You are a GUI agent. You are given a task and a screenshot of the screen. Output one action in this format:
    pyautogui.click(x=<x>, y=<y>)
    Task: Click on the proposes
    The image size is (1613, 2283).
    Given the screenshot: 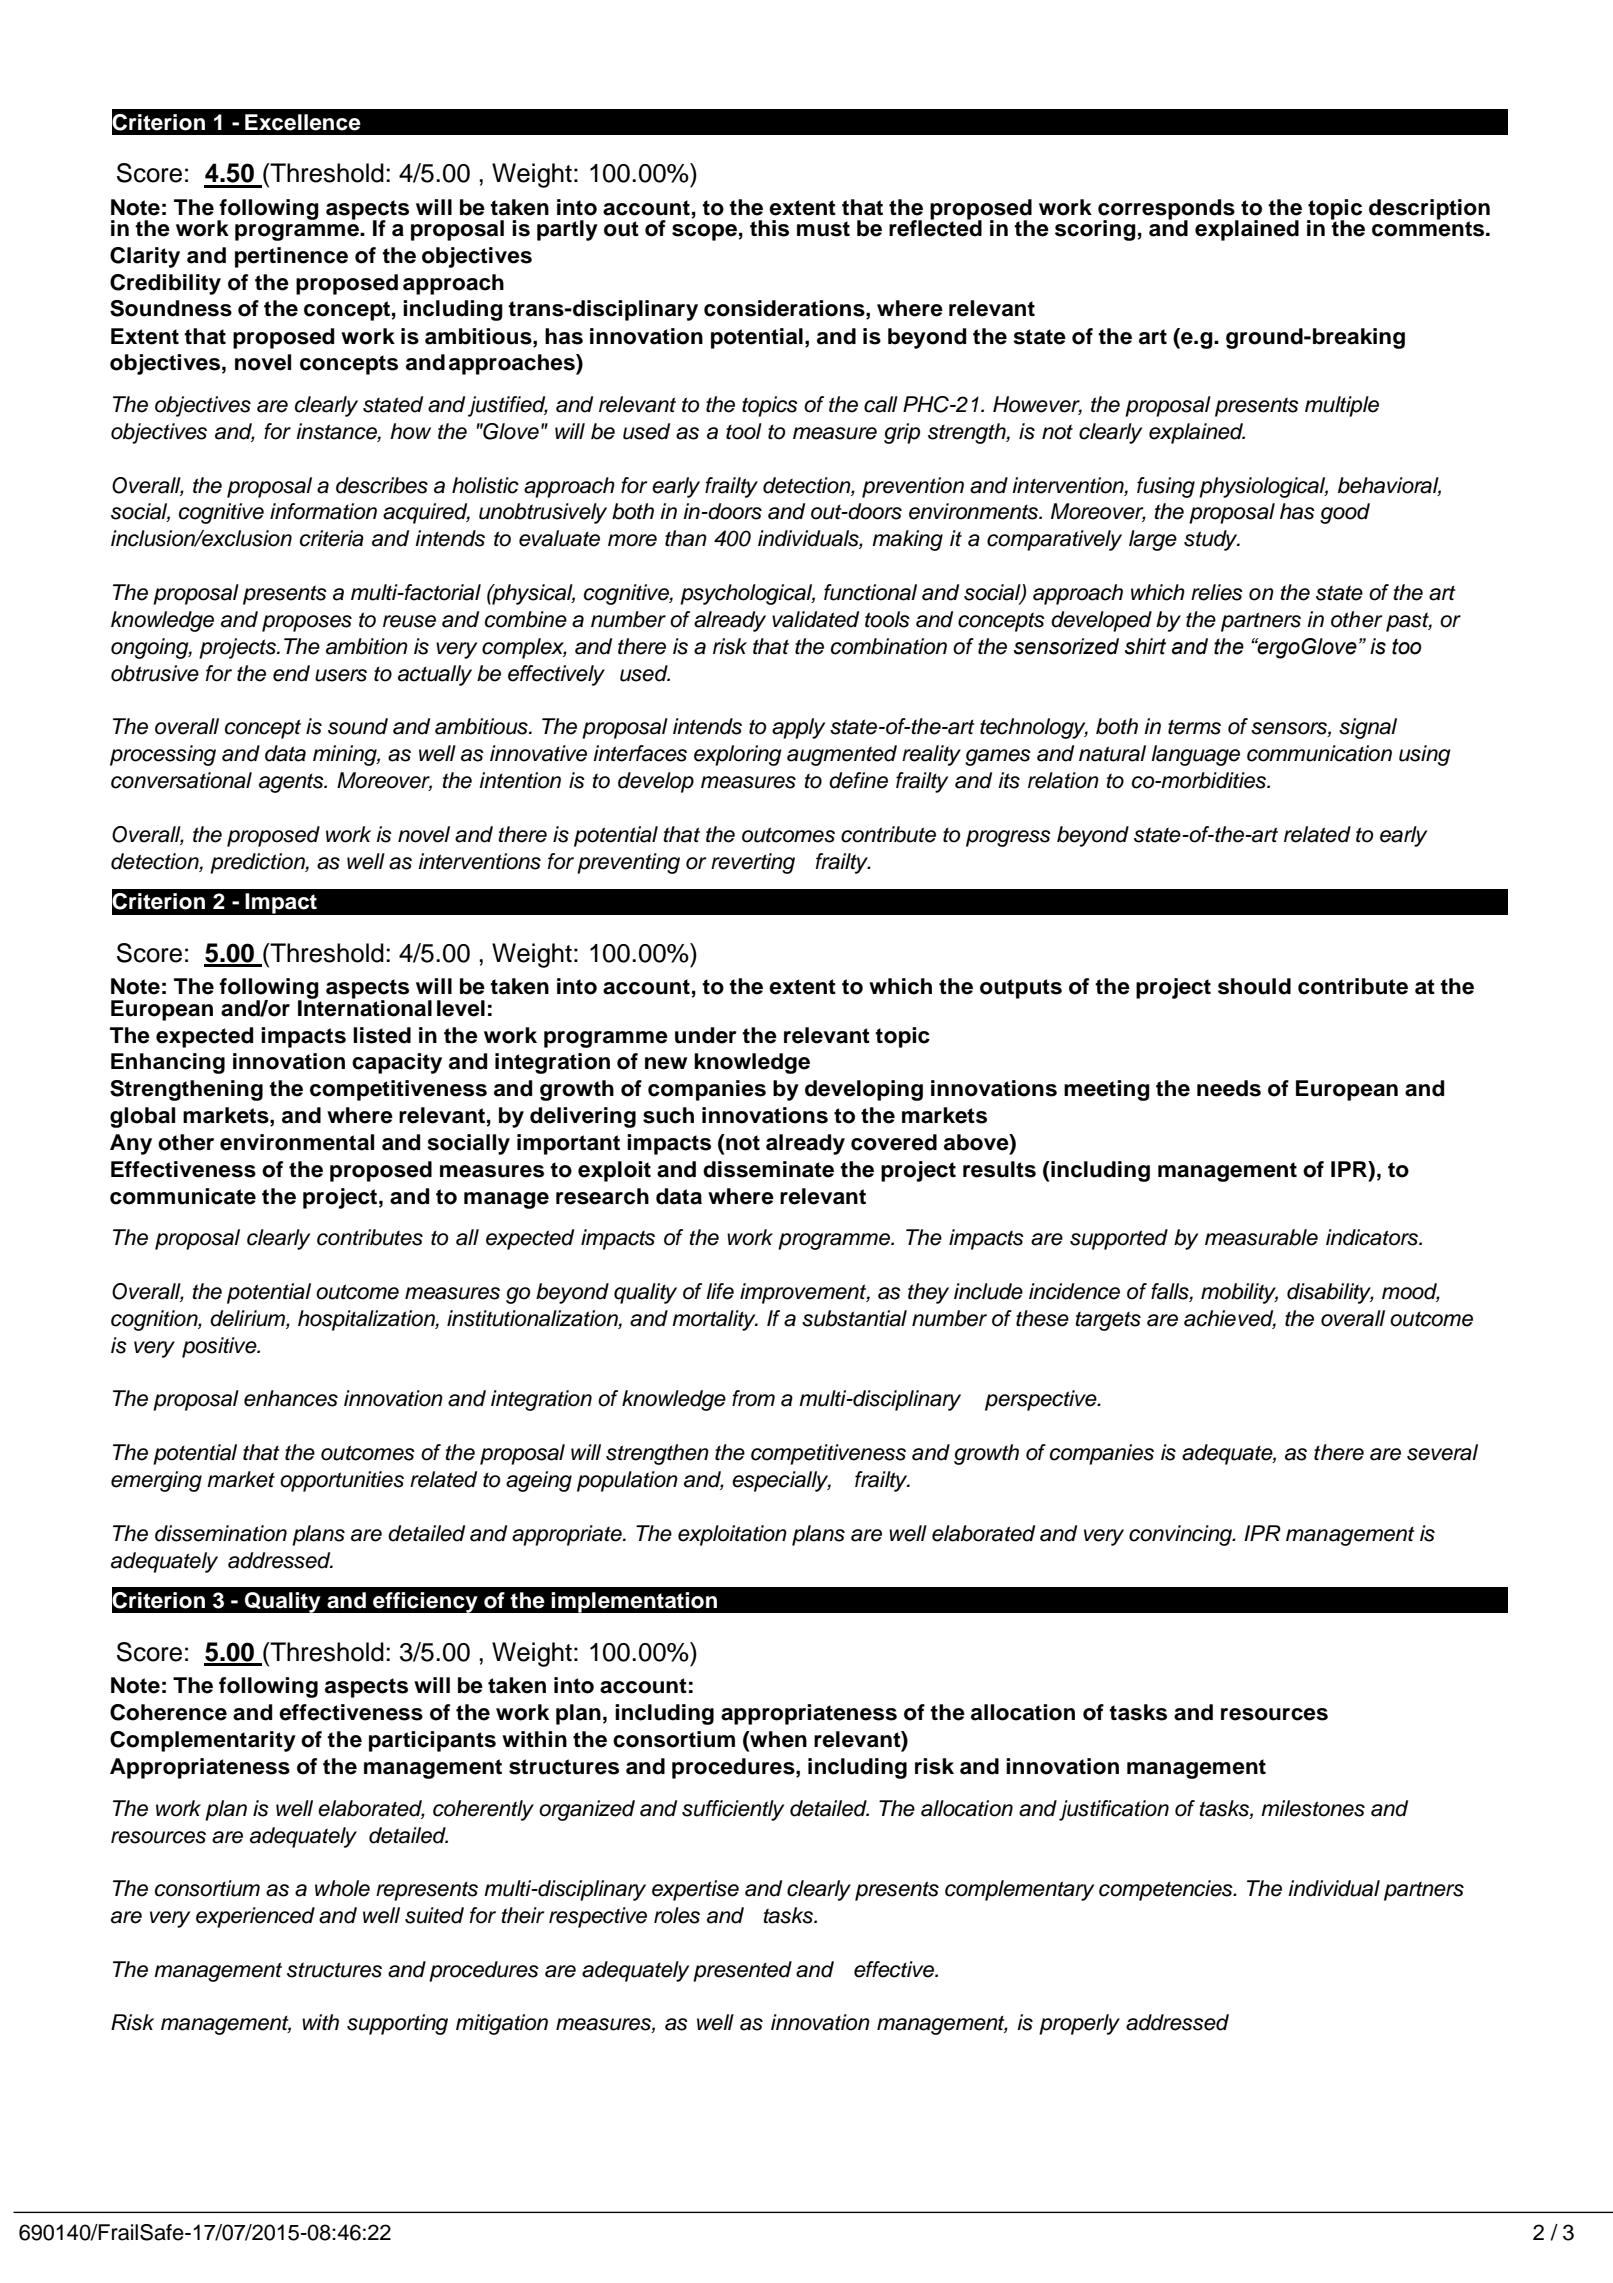 What is the action you would take?
    pyautogui.click(x=307, y=623)
